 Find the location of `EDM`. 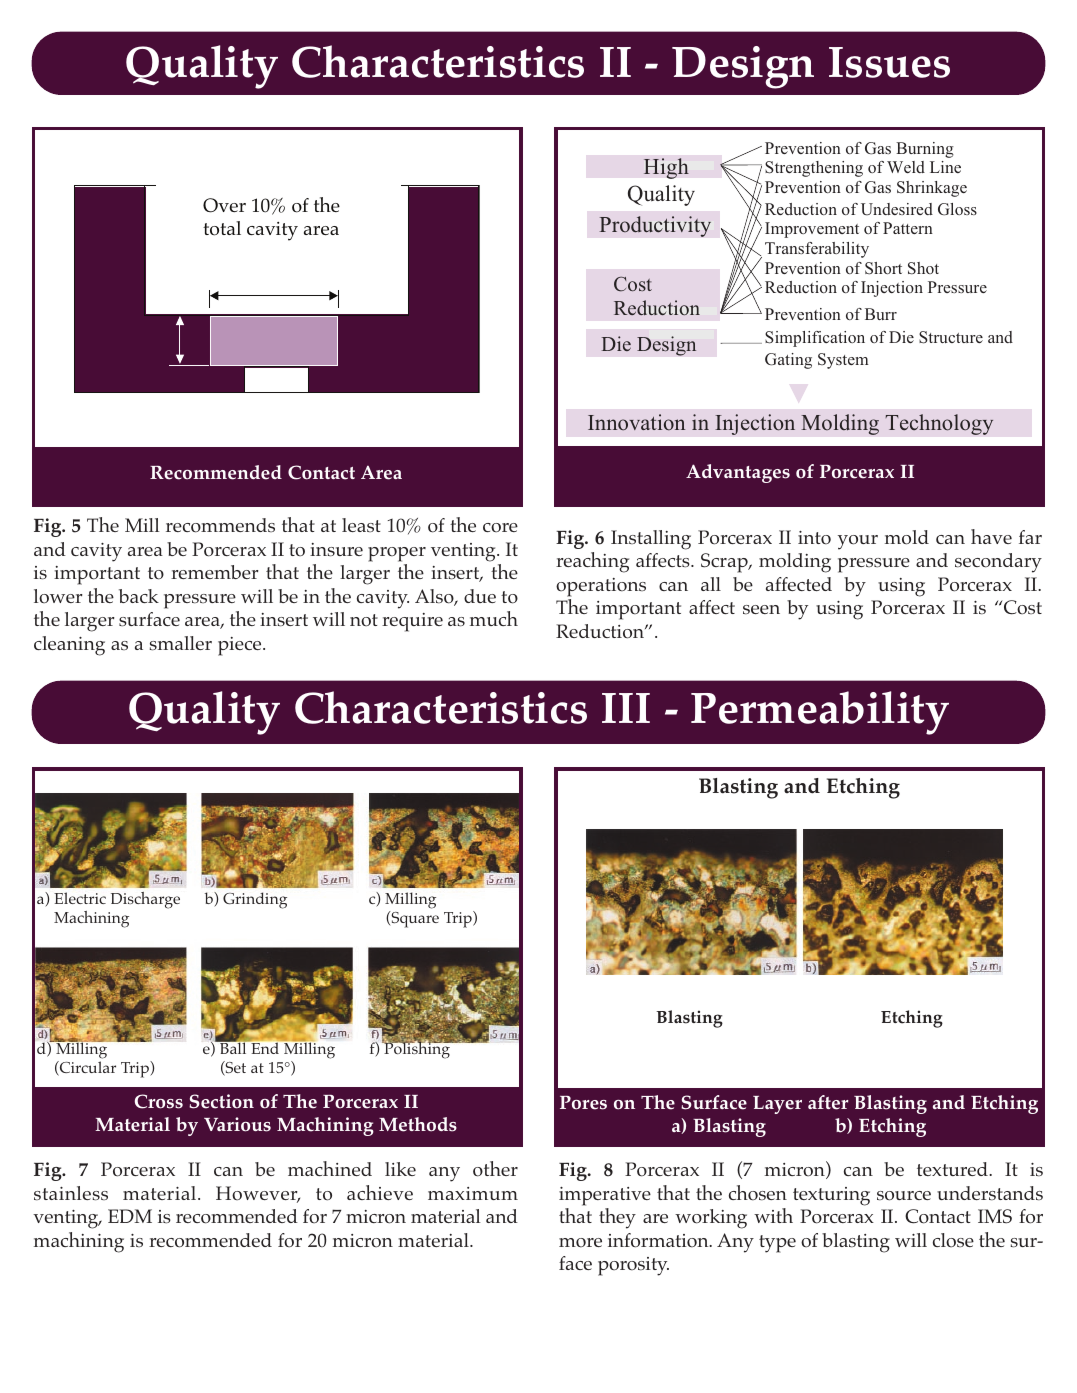

EDM is located at coordinates (130, 1216).
